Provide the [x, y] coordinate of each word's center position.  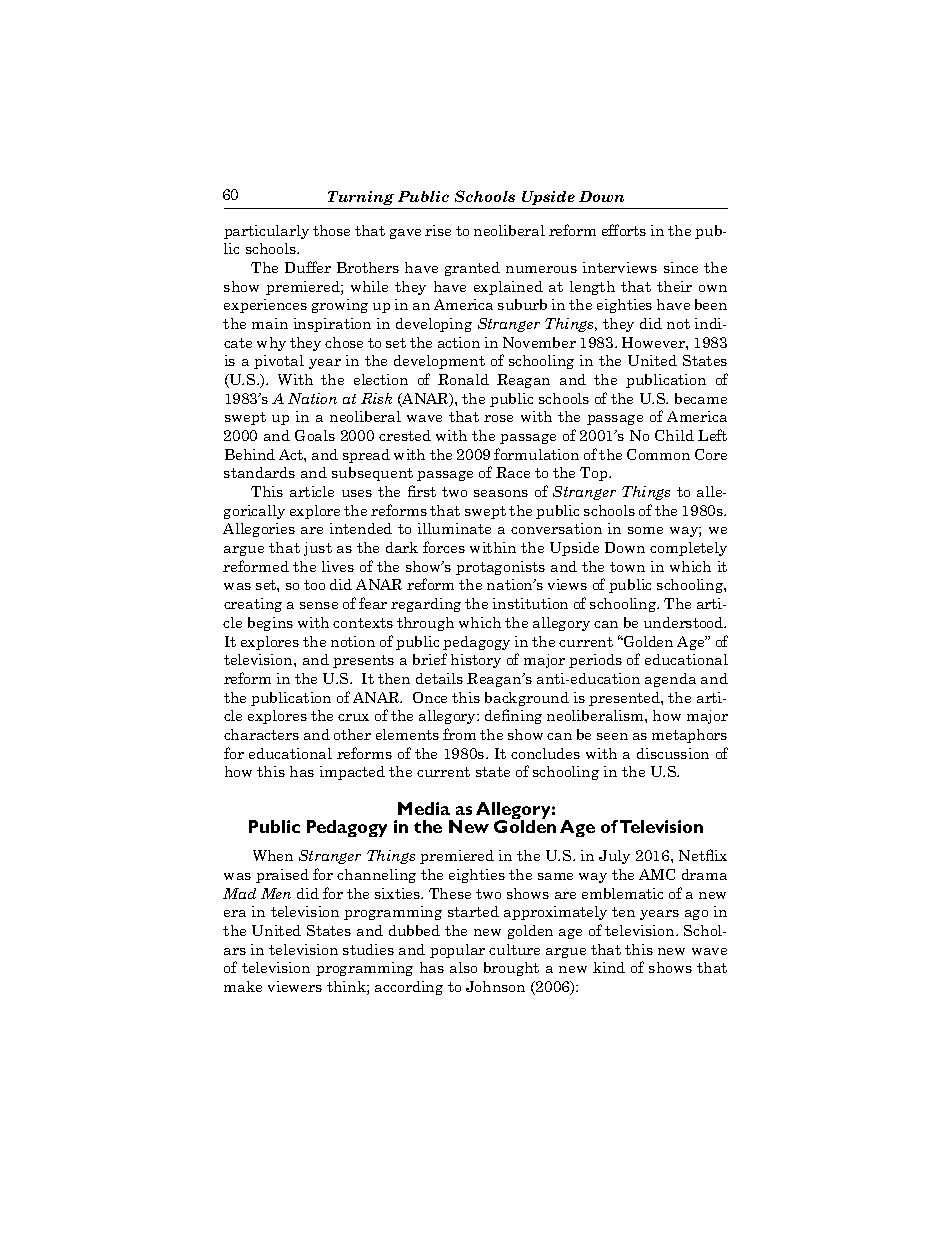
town [627, 567]
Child [674, 435]
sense [319, 605]
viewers [295, 986]
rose [498, 418]
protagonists [500, 568]
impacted [352, 773]
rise [438, 230]
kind [609, 967]
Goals [315, 435]
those [331, 230]
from [459, 734]
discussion [673, 753]
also [463, 967]
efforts [624, 230]
